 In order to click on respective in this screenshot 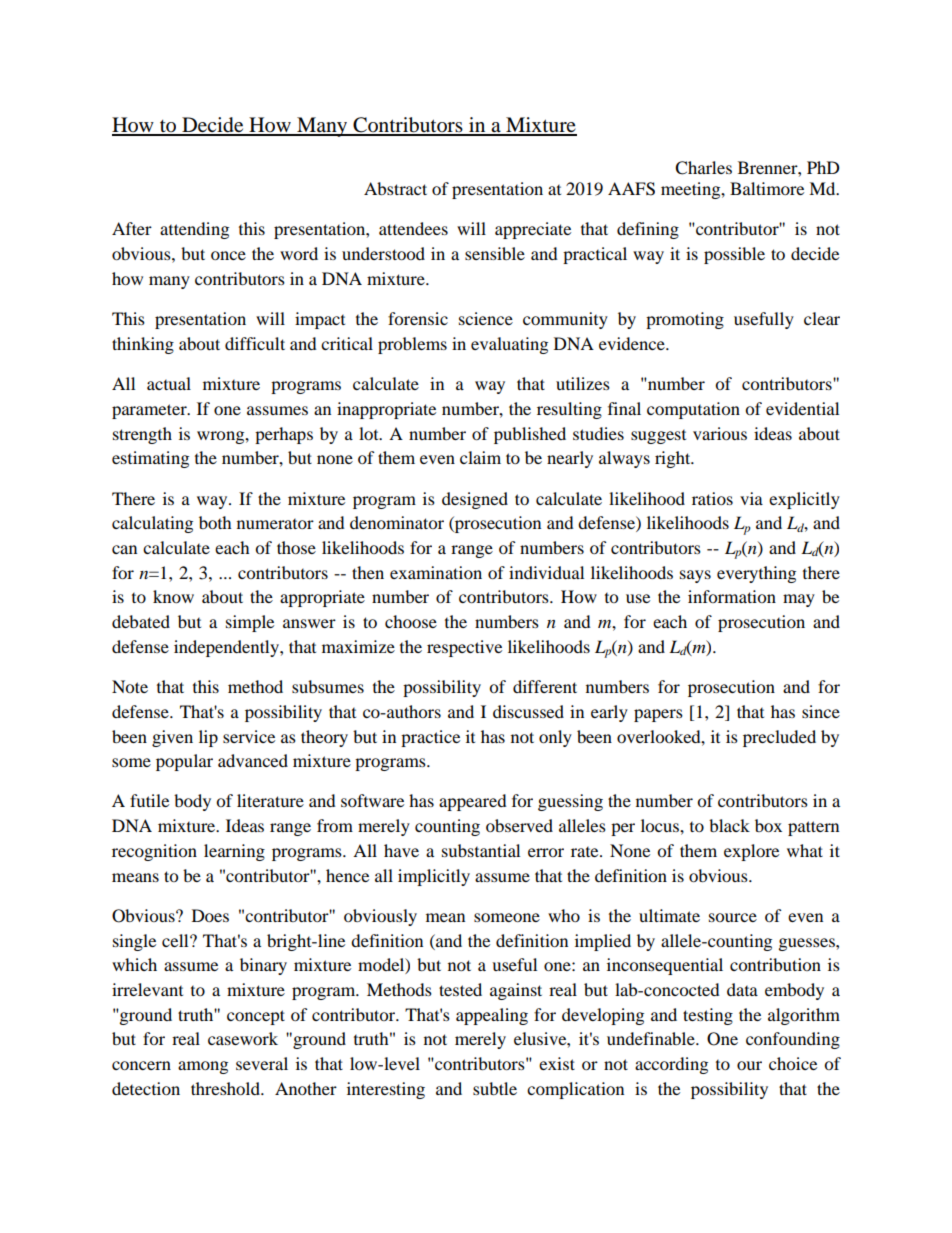, I will do `click(464, 648)`.
